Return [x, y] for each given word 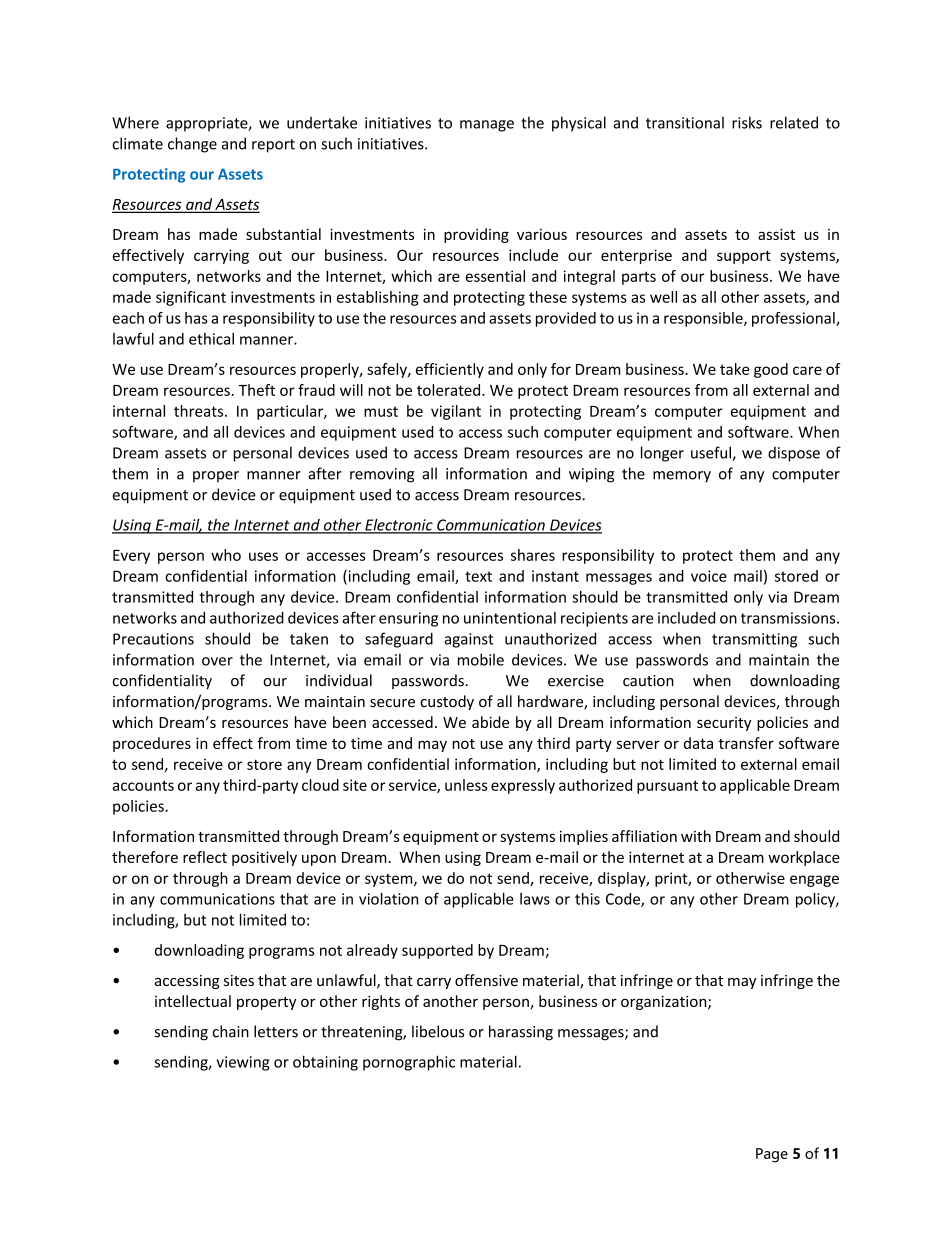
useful [712, 453]
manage [487, 126]
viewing [243, 1063]
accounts [143, 785]
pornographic [409, 1063]
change [192, 145]
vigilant [456, 412]
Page [772, 1155]
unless [466, 785]
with [696, 836]
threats [200, 411]
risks [747, 122]
